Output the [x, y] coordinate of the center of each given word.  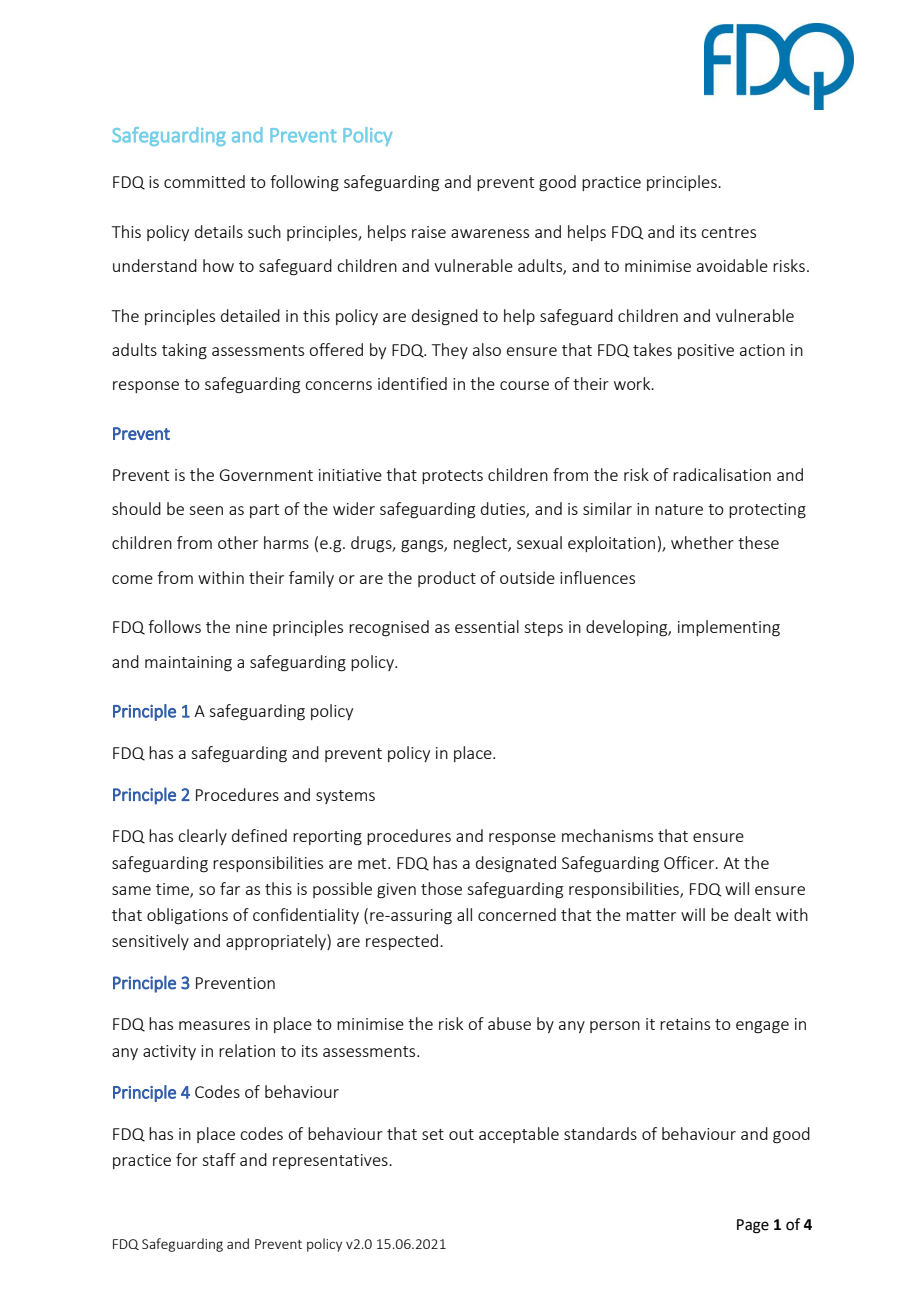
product [447, 579]
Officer [690, 862]
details [219, 231]
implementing [729, 628]
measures [214, 1025]
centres [728, 232]
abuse [509, 1023]
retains [685, 1024]
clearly [202, 837]
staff [219, 1159]
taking [184, 351]
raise [429, 232]
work [633, 383]
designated [516, 864]
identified [412, 383]
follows [174, 626]
